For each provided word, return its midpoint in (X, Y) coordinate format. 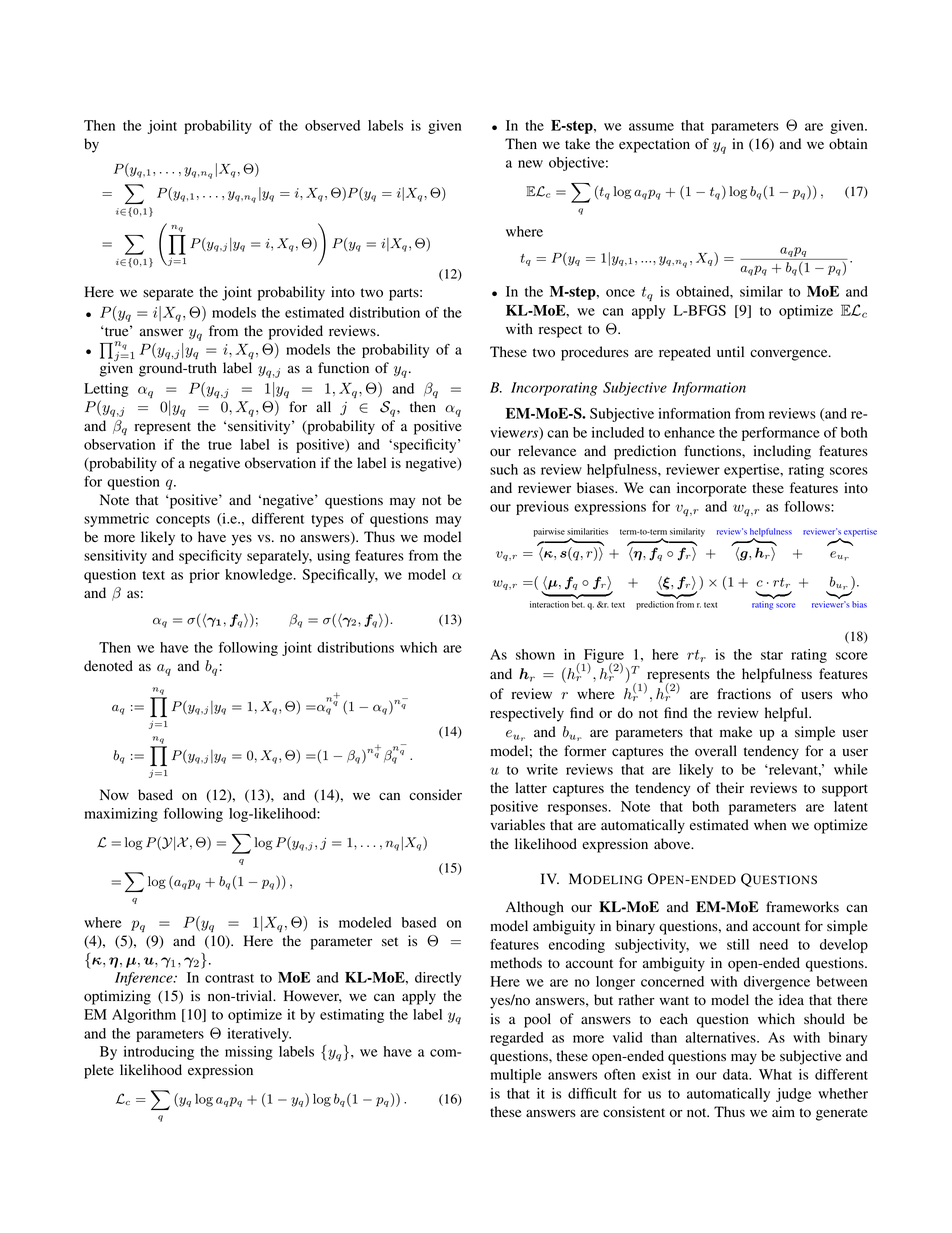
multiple (515, 1076)
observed (332, 125)
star (772, 655)
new (530, 164)
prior (205, 576)
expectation (654, 145)
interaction (549, 604)
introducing (159, 1053)
